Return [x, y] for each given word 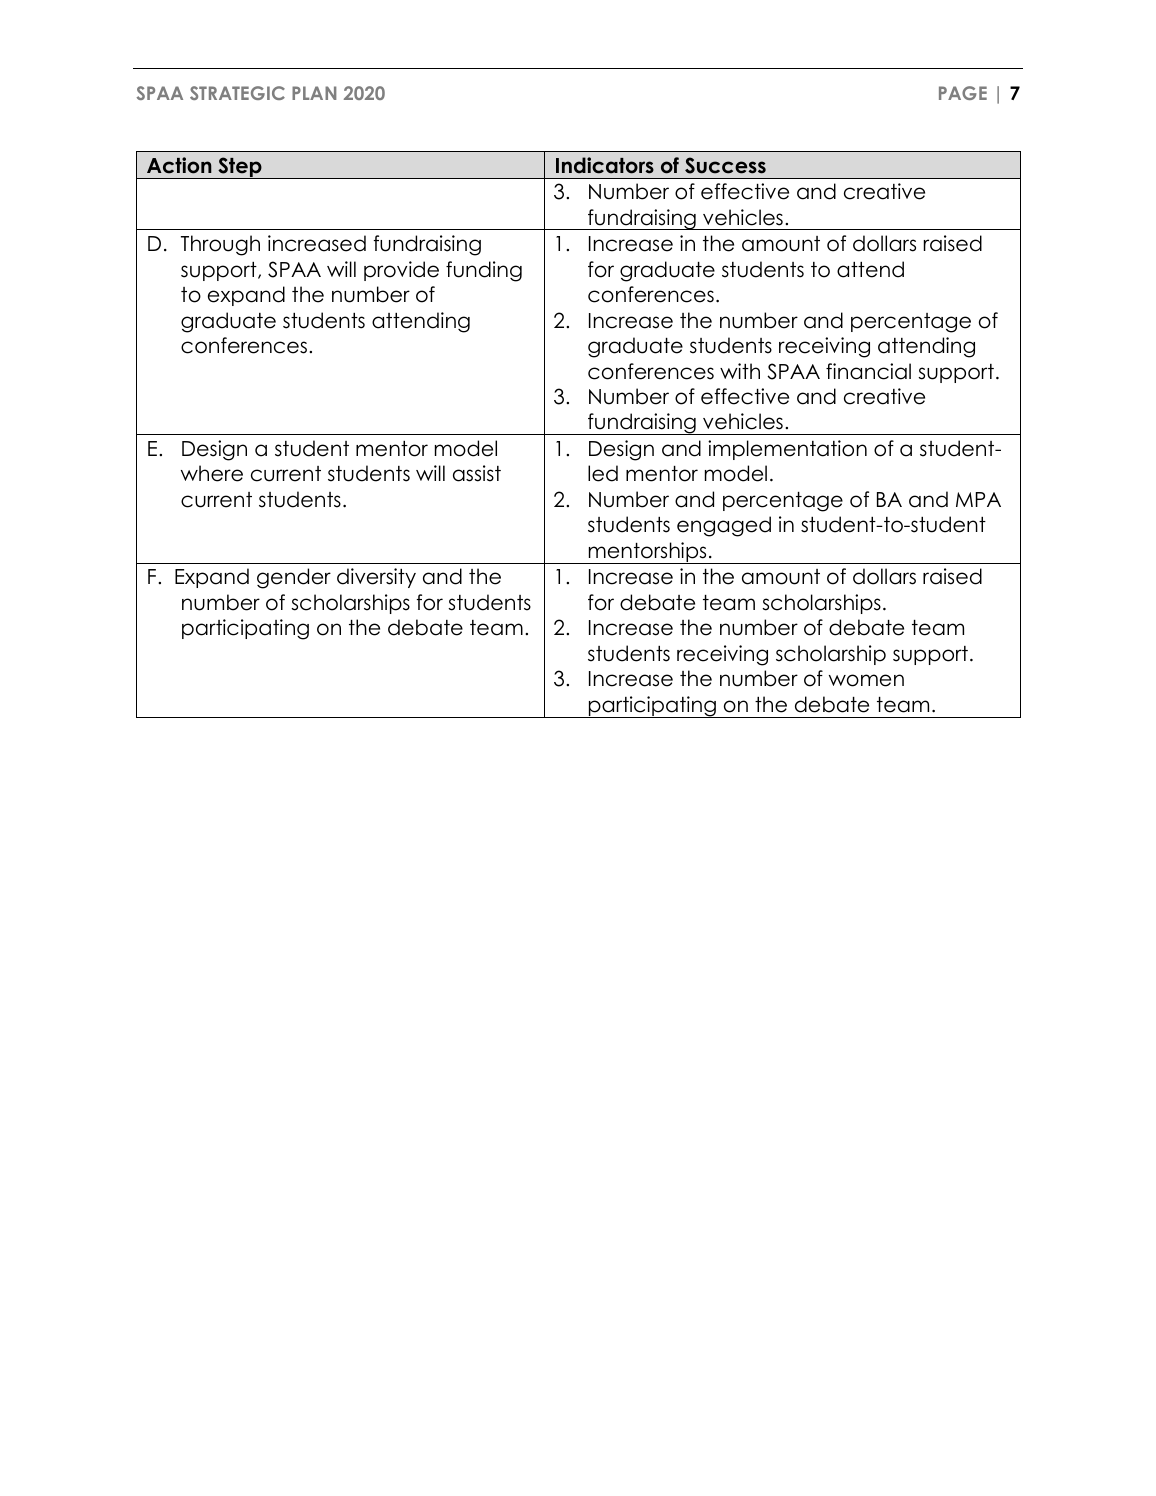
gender [294, 578]
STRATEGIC [237, 93]
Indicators [605, 165]
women [866, 680]
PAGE [963, 93]
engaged [724, 526]
